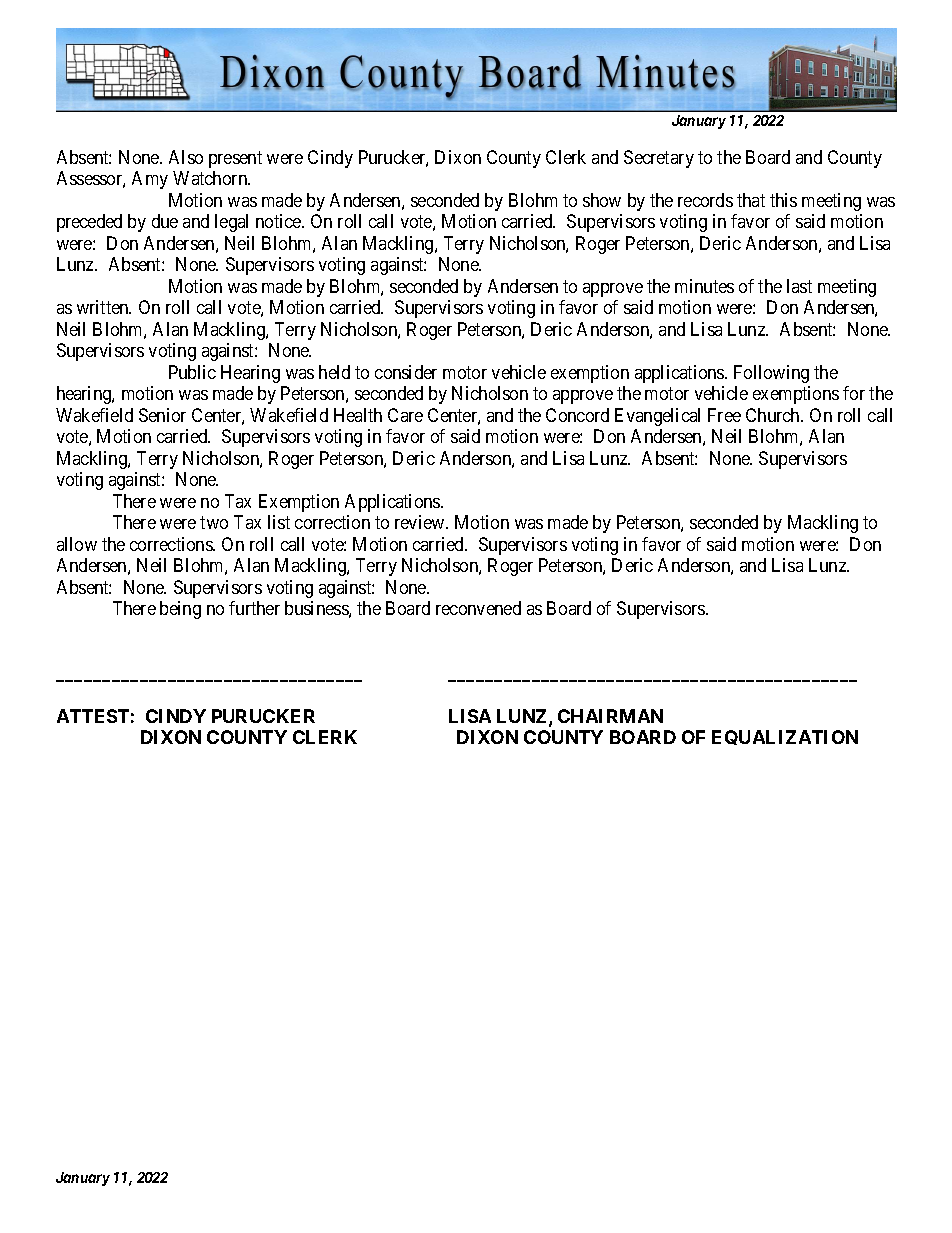  I want to click on reconvened, so click(478, 608).
